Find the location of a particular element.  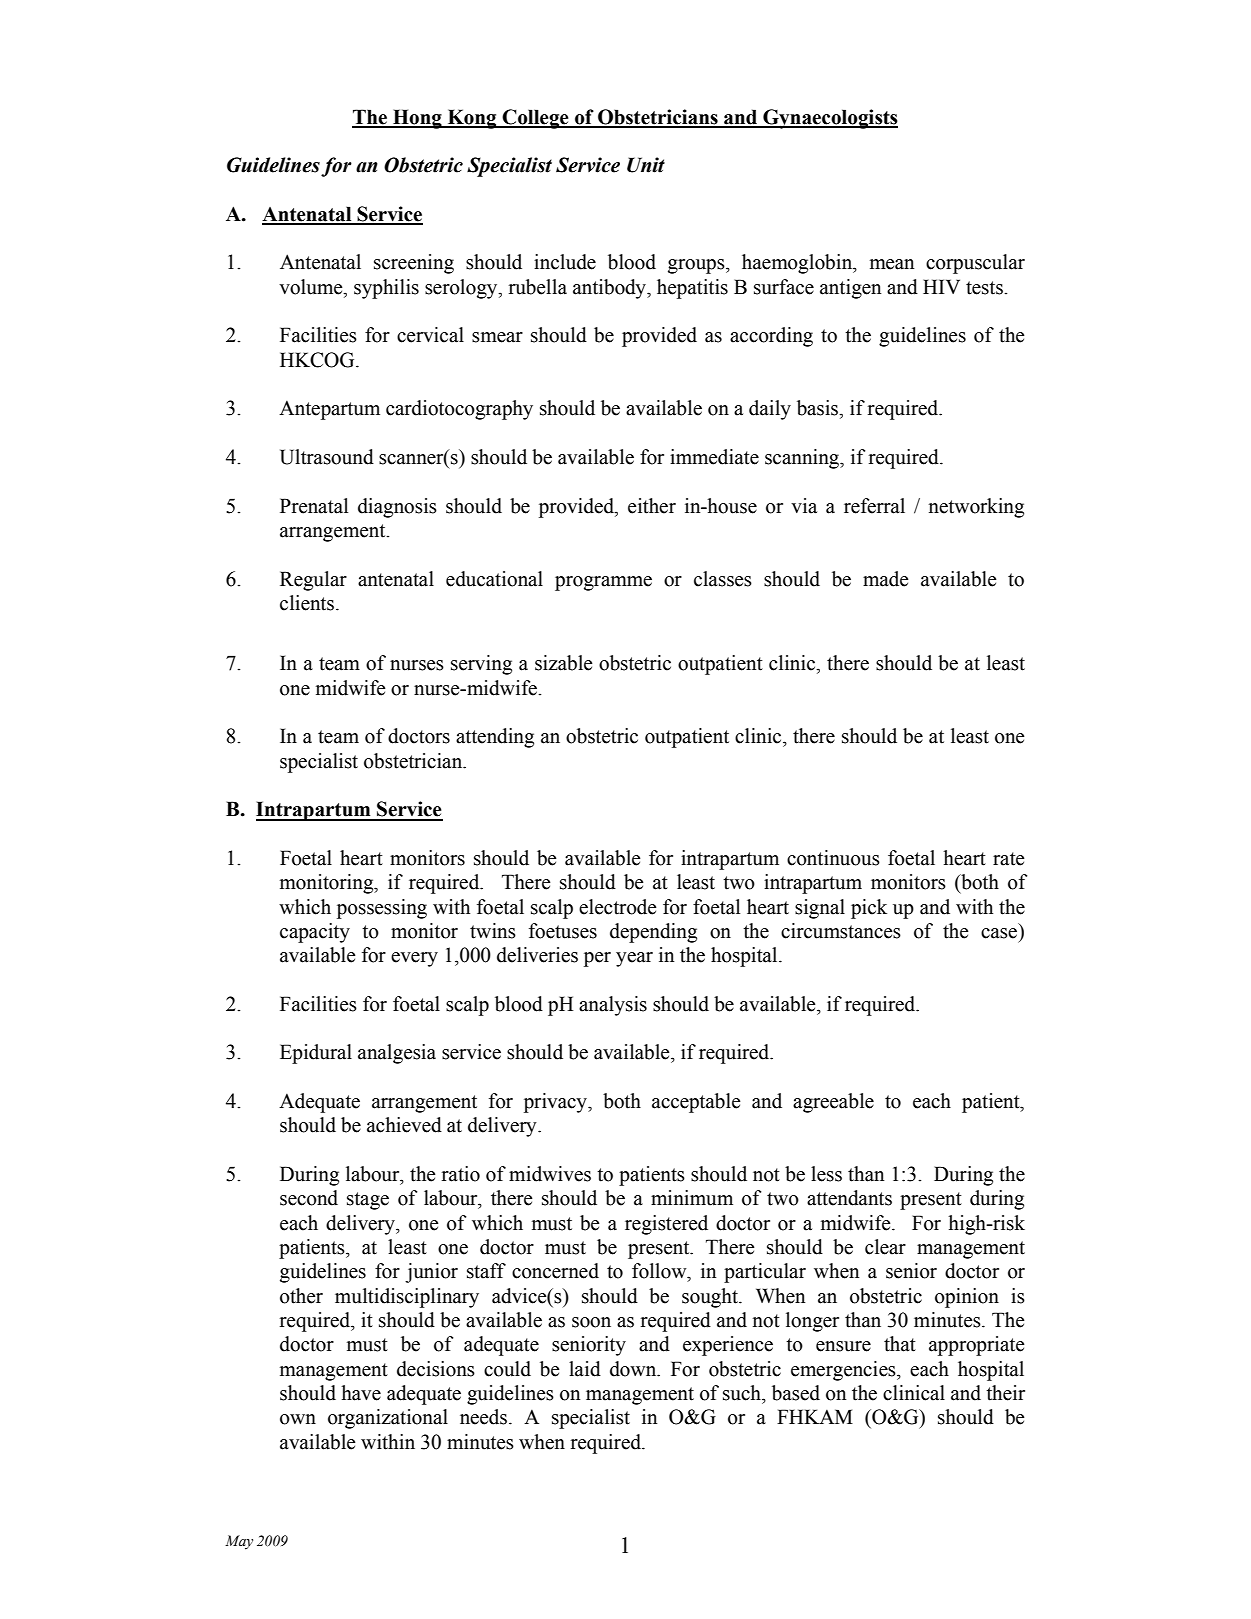

Unit is located at coordinates (646, 165).
